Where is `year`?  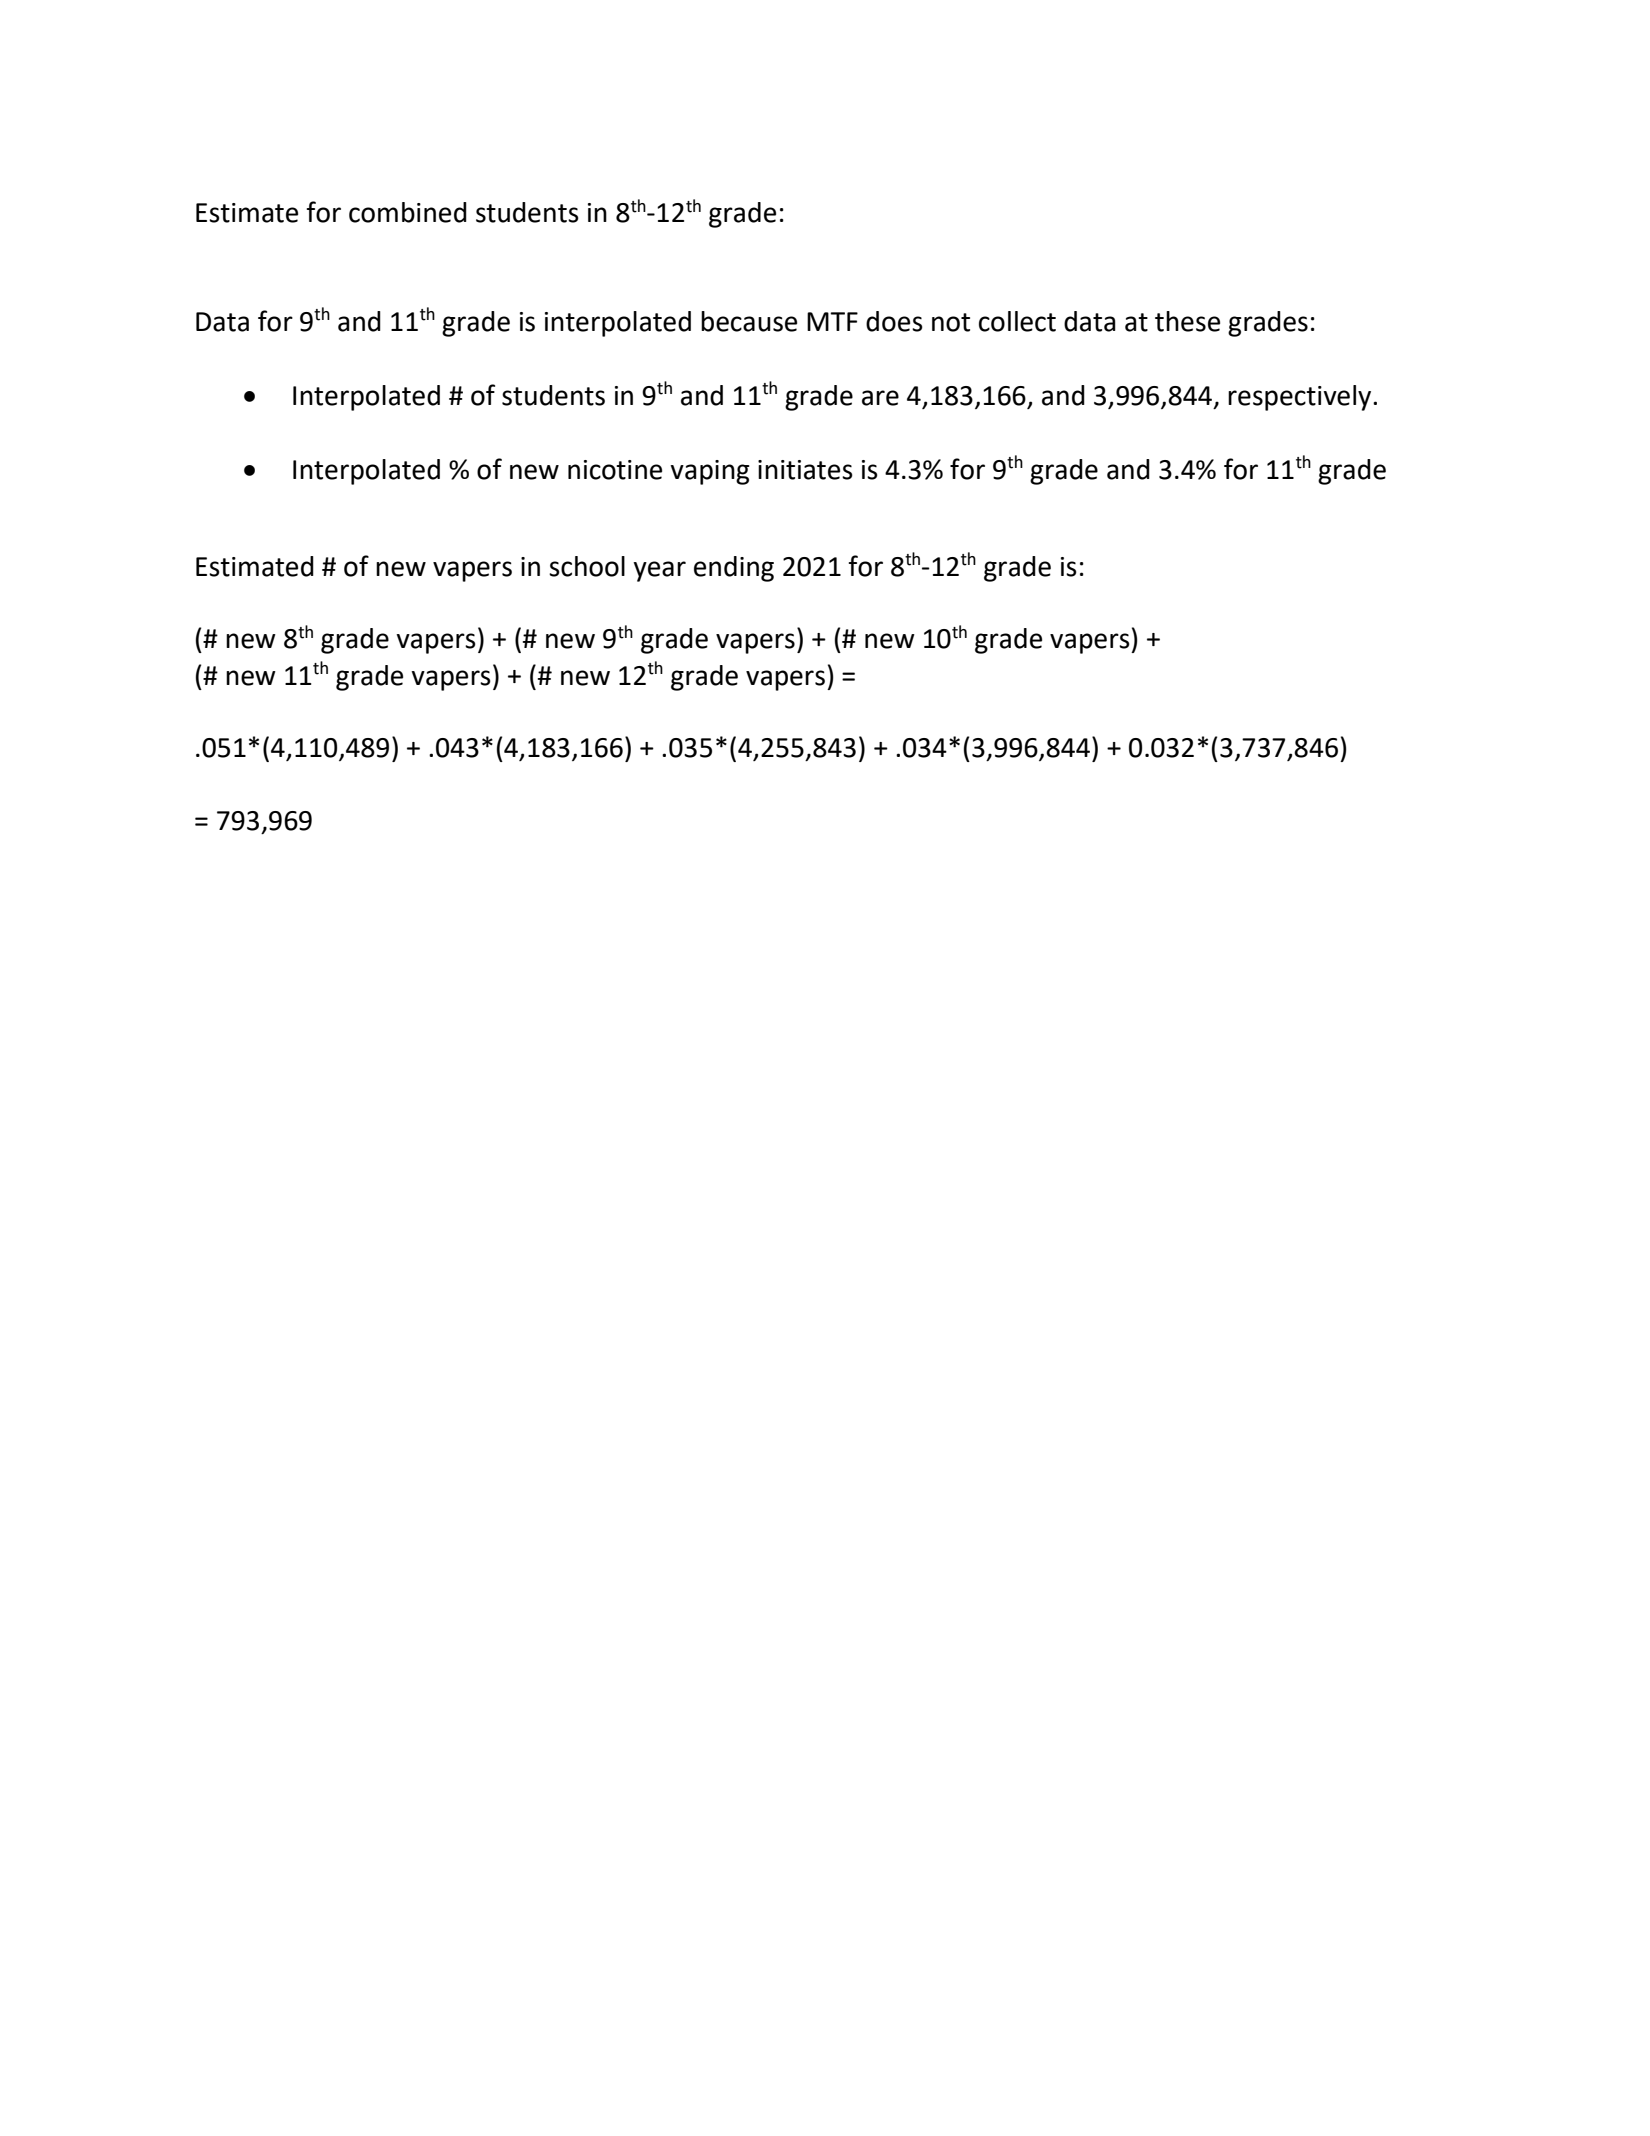 year is located at coordinates (659, 571).
